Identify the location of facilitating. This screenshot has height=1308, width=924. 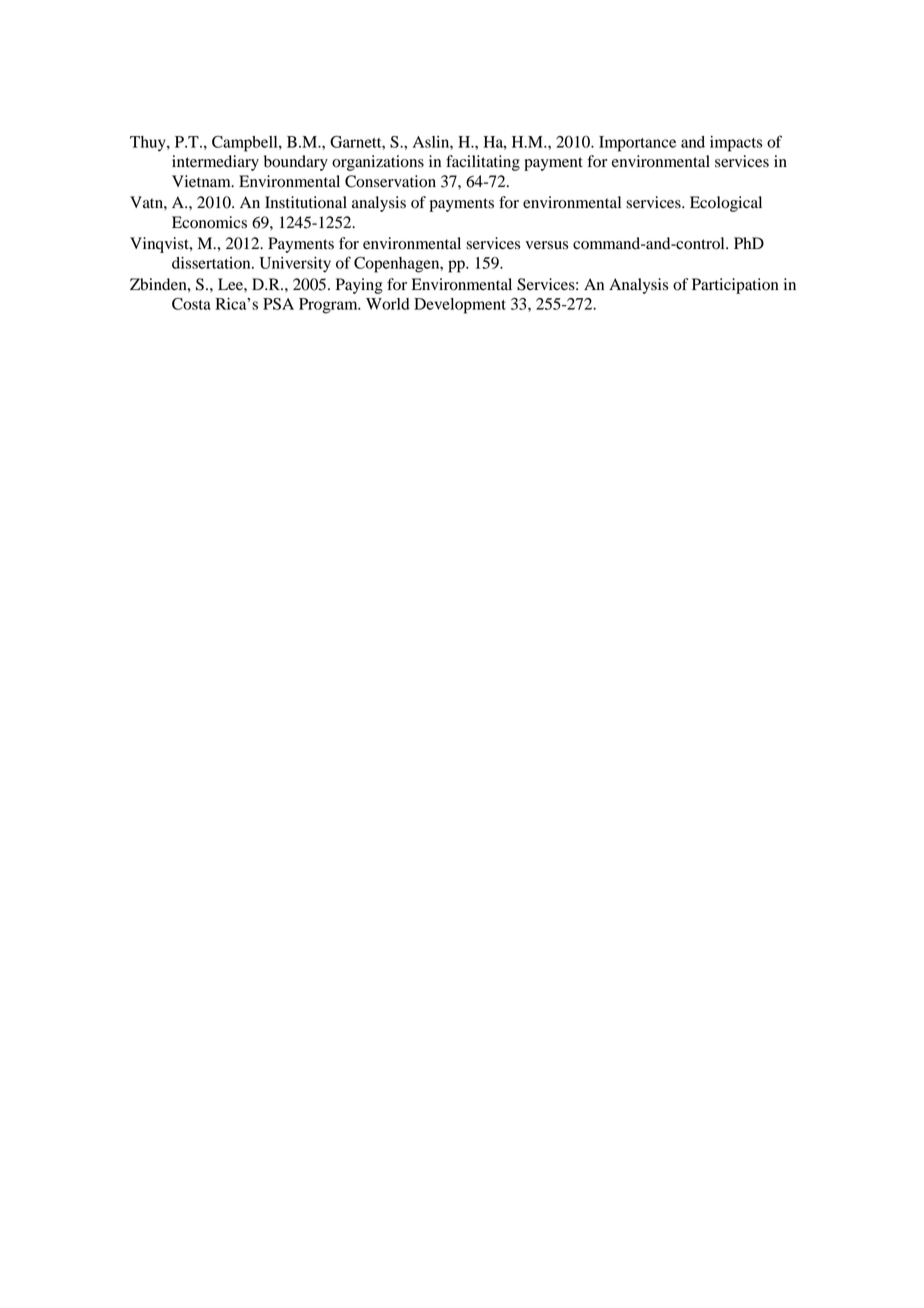
(483, 163).
